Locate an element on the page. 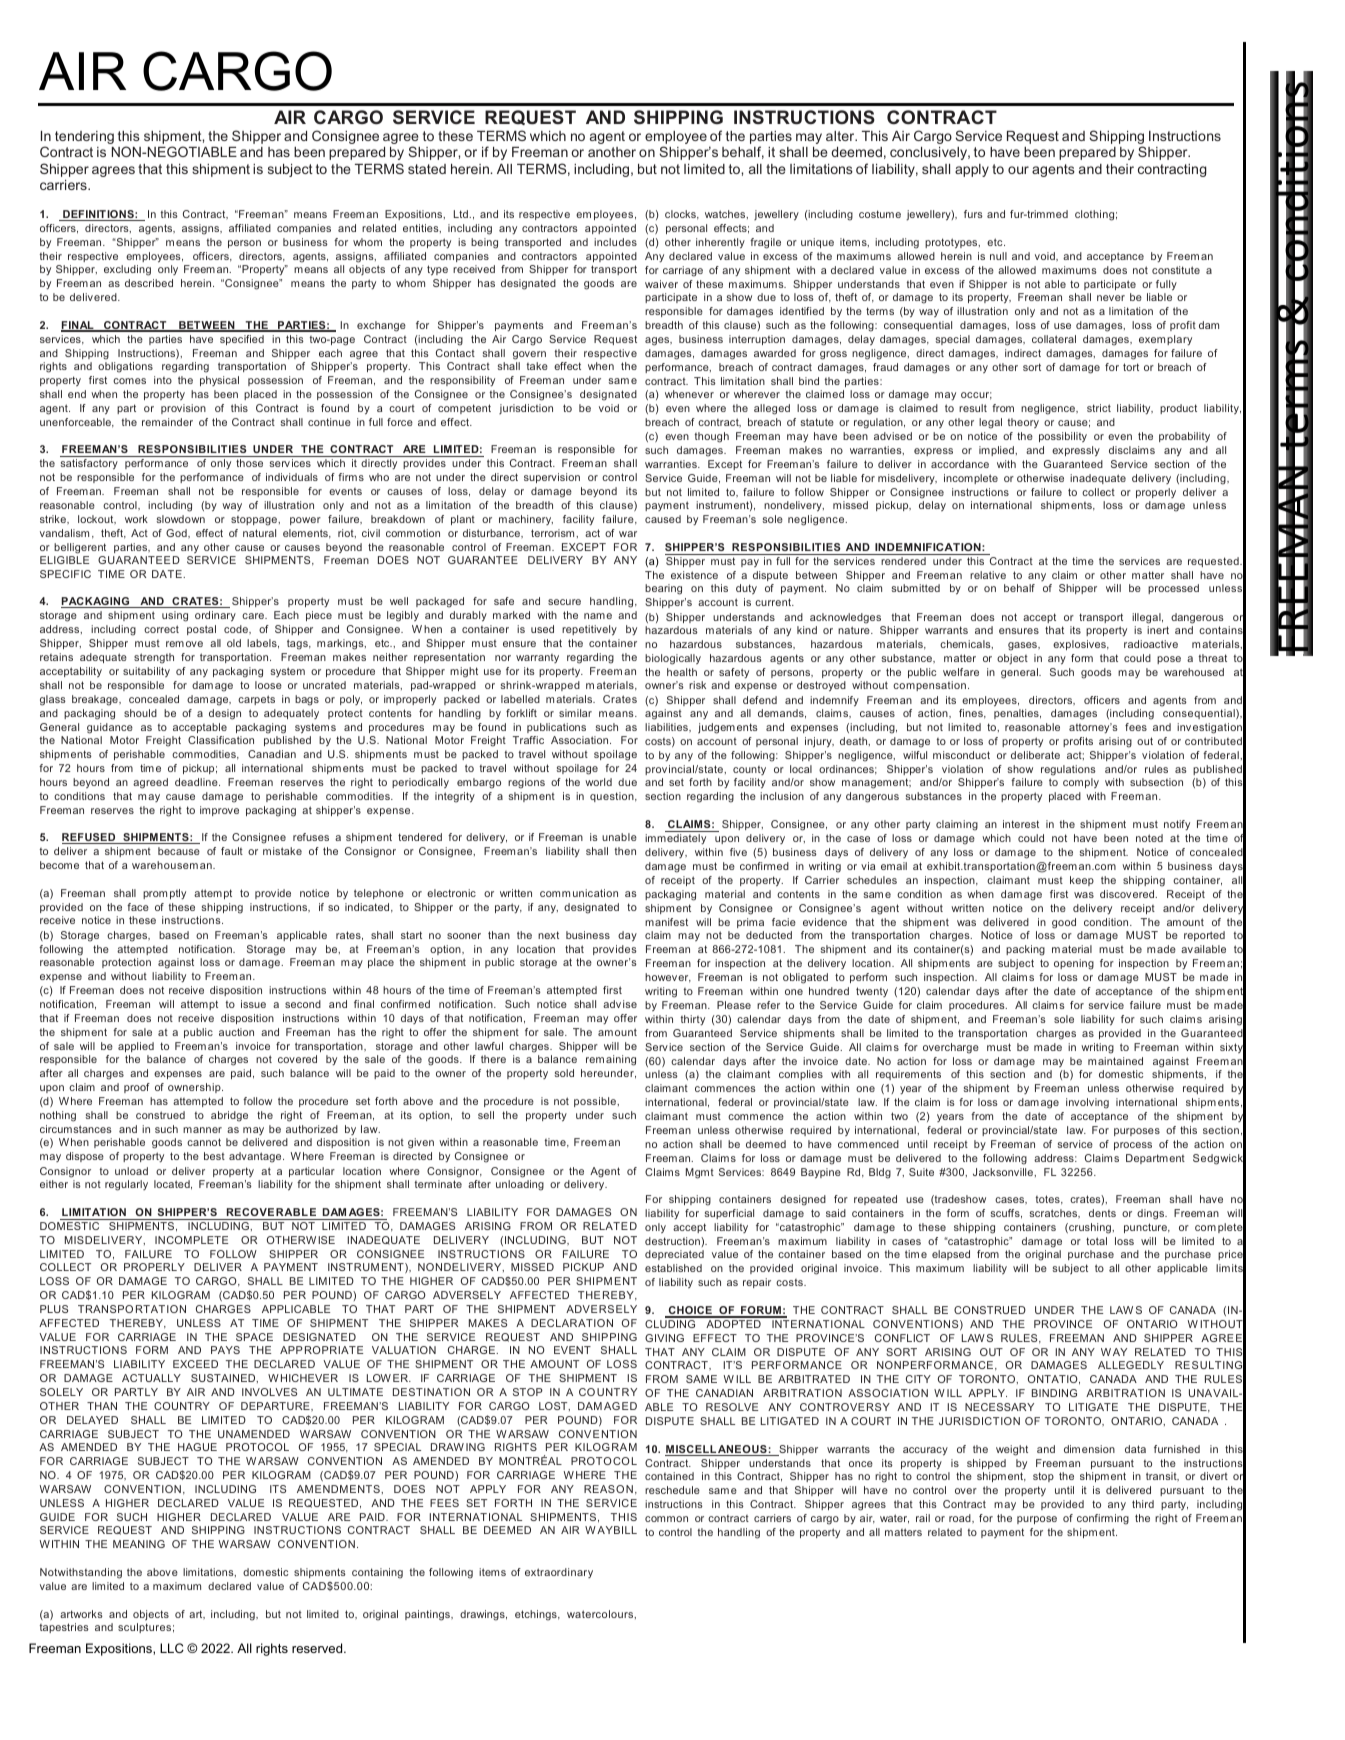 Image resolution: width=1345 pixels, height=1740 pixels. includes is located at coordinates (615, 242).
